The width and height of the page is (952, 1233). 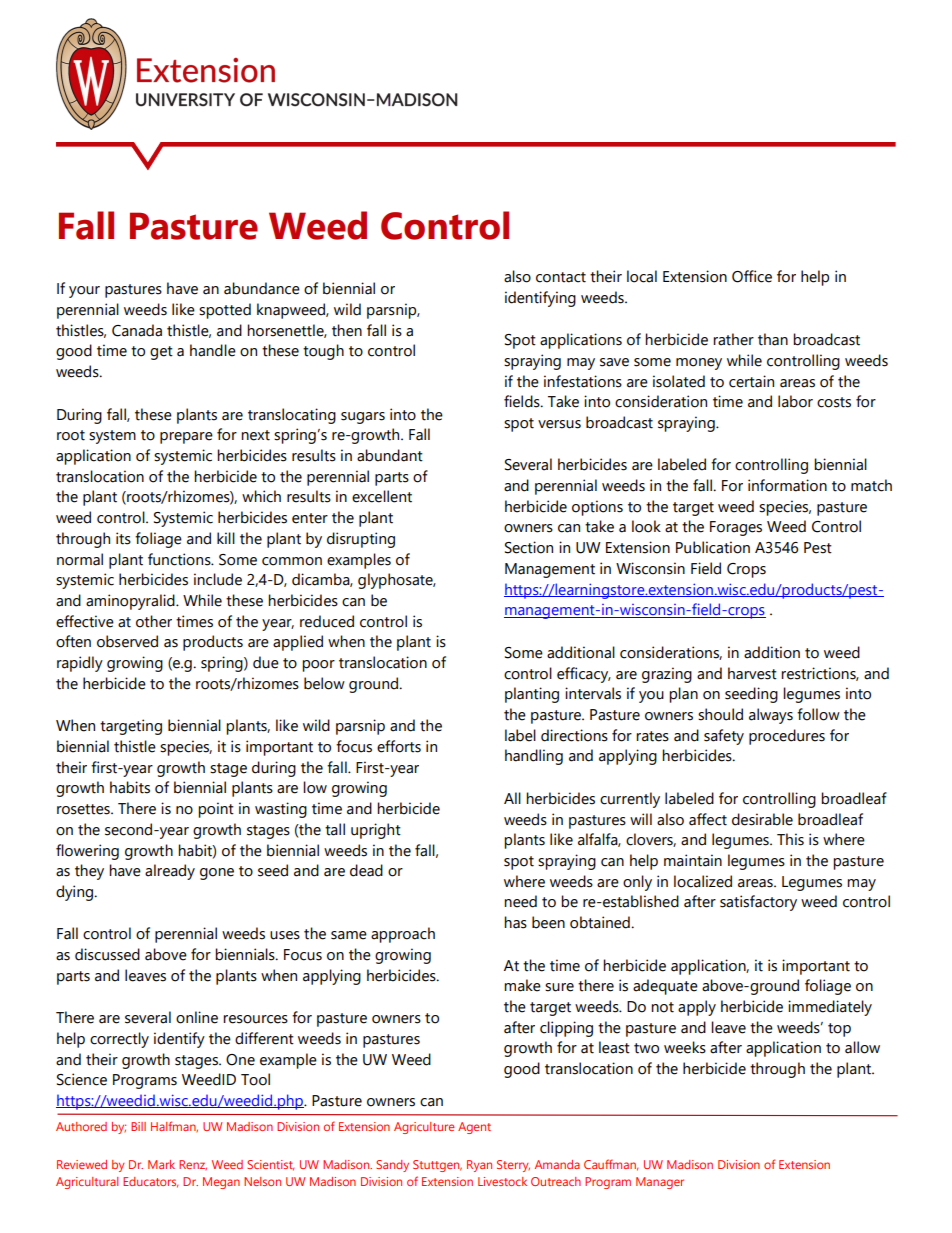 What do you see at coordinates (787, 737) in the page?
I see `procedures` at bounding box center [787, 737].
